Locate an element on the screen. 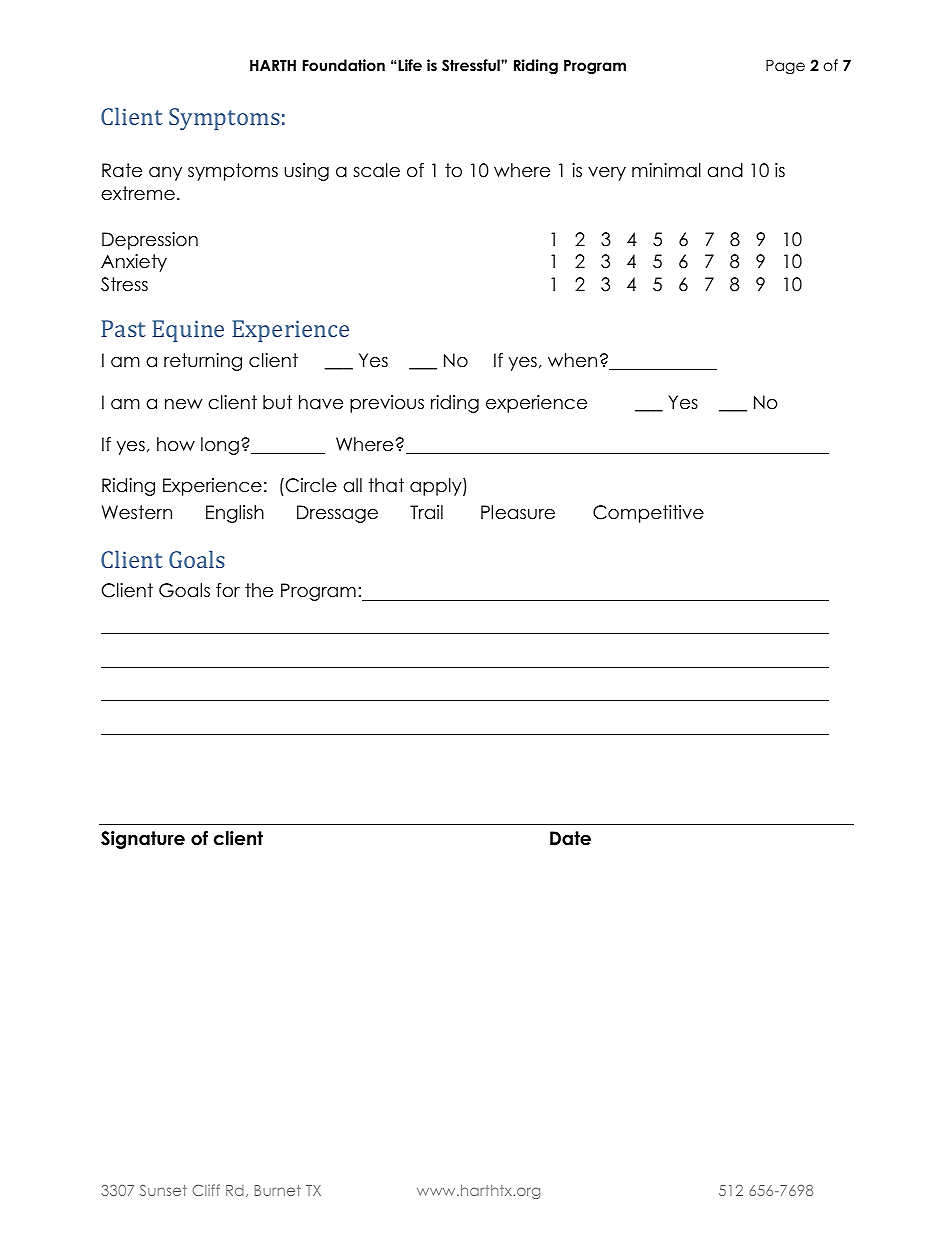  returning is located at coordinates (203, 362).
